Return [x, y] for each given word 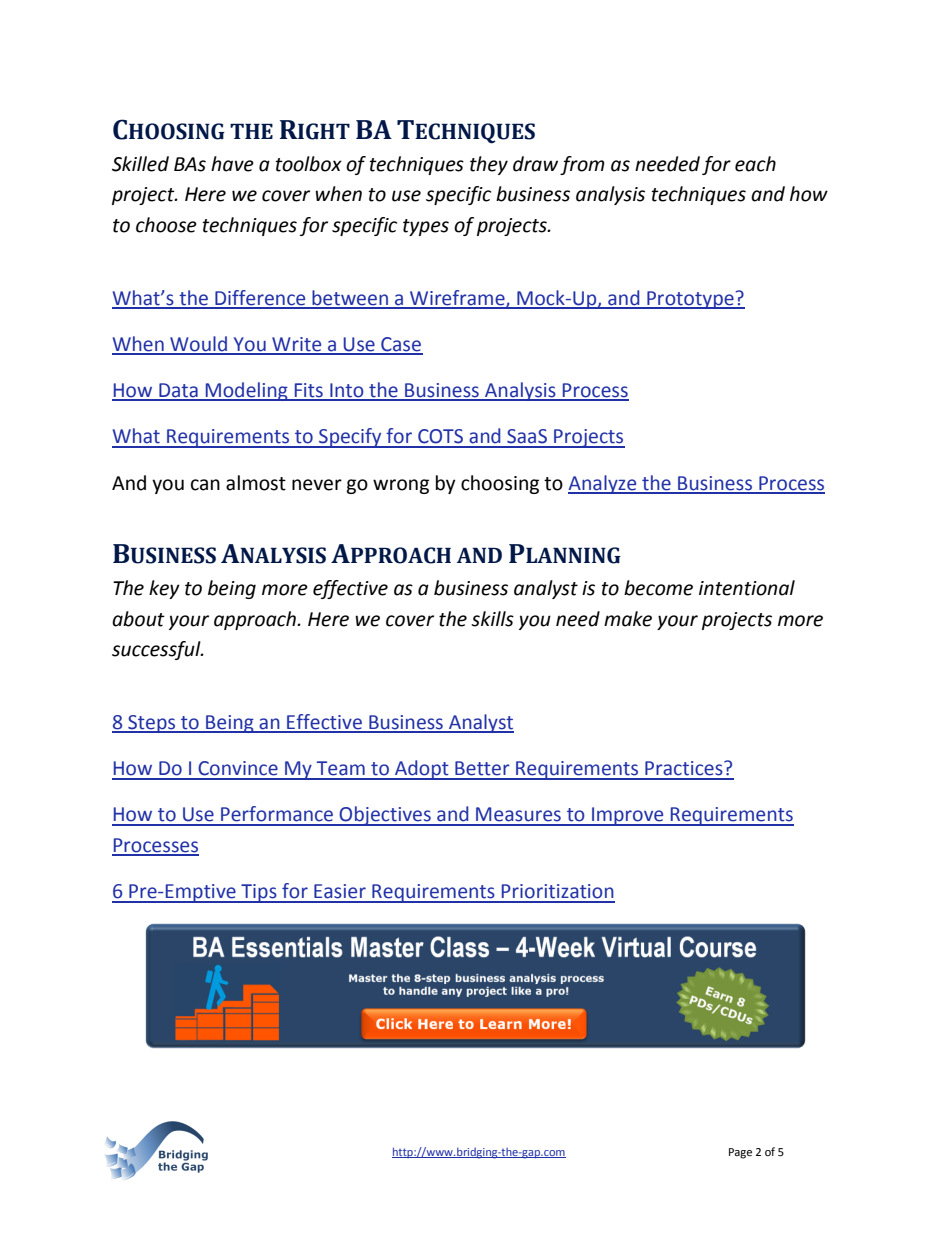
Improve [628, 816]
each [755, 164]
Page [740, 1153]
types [426, 227]
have [232, 164]
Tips [259, 893]
